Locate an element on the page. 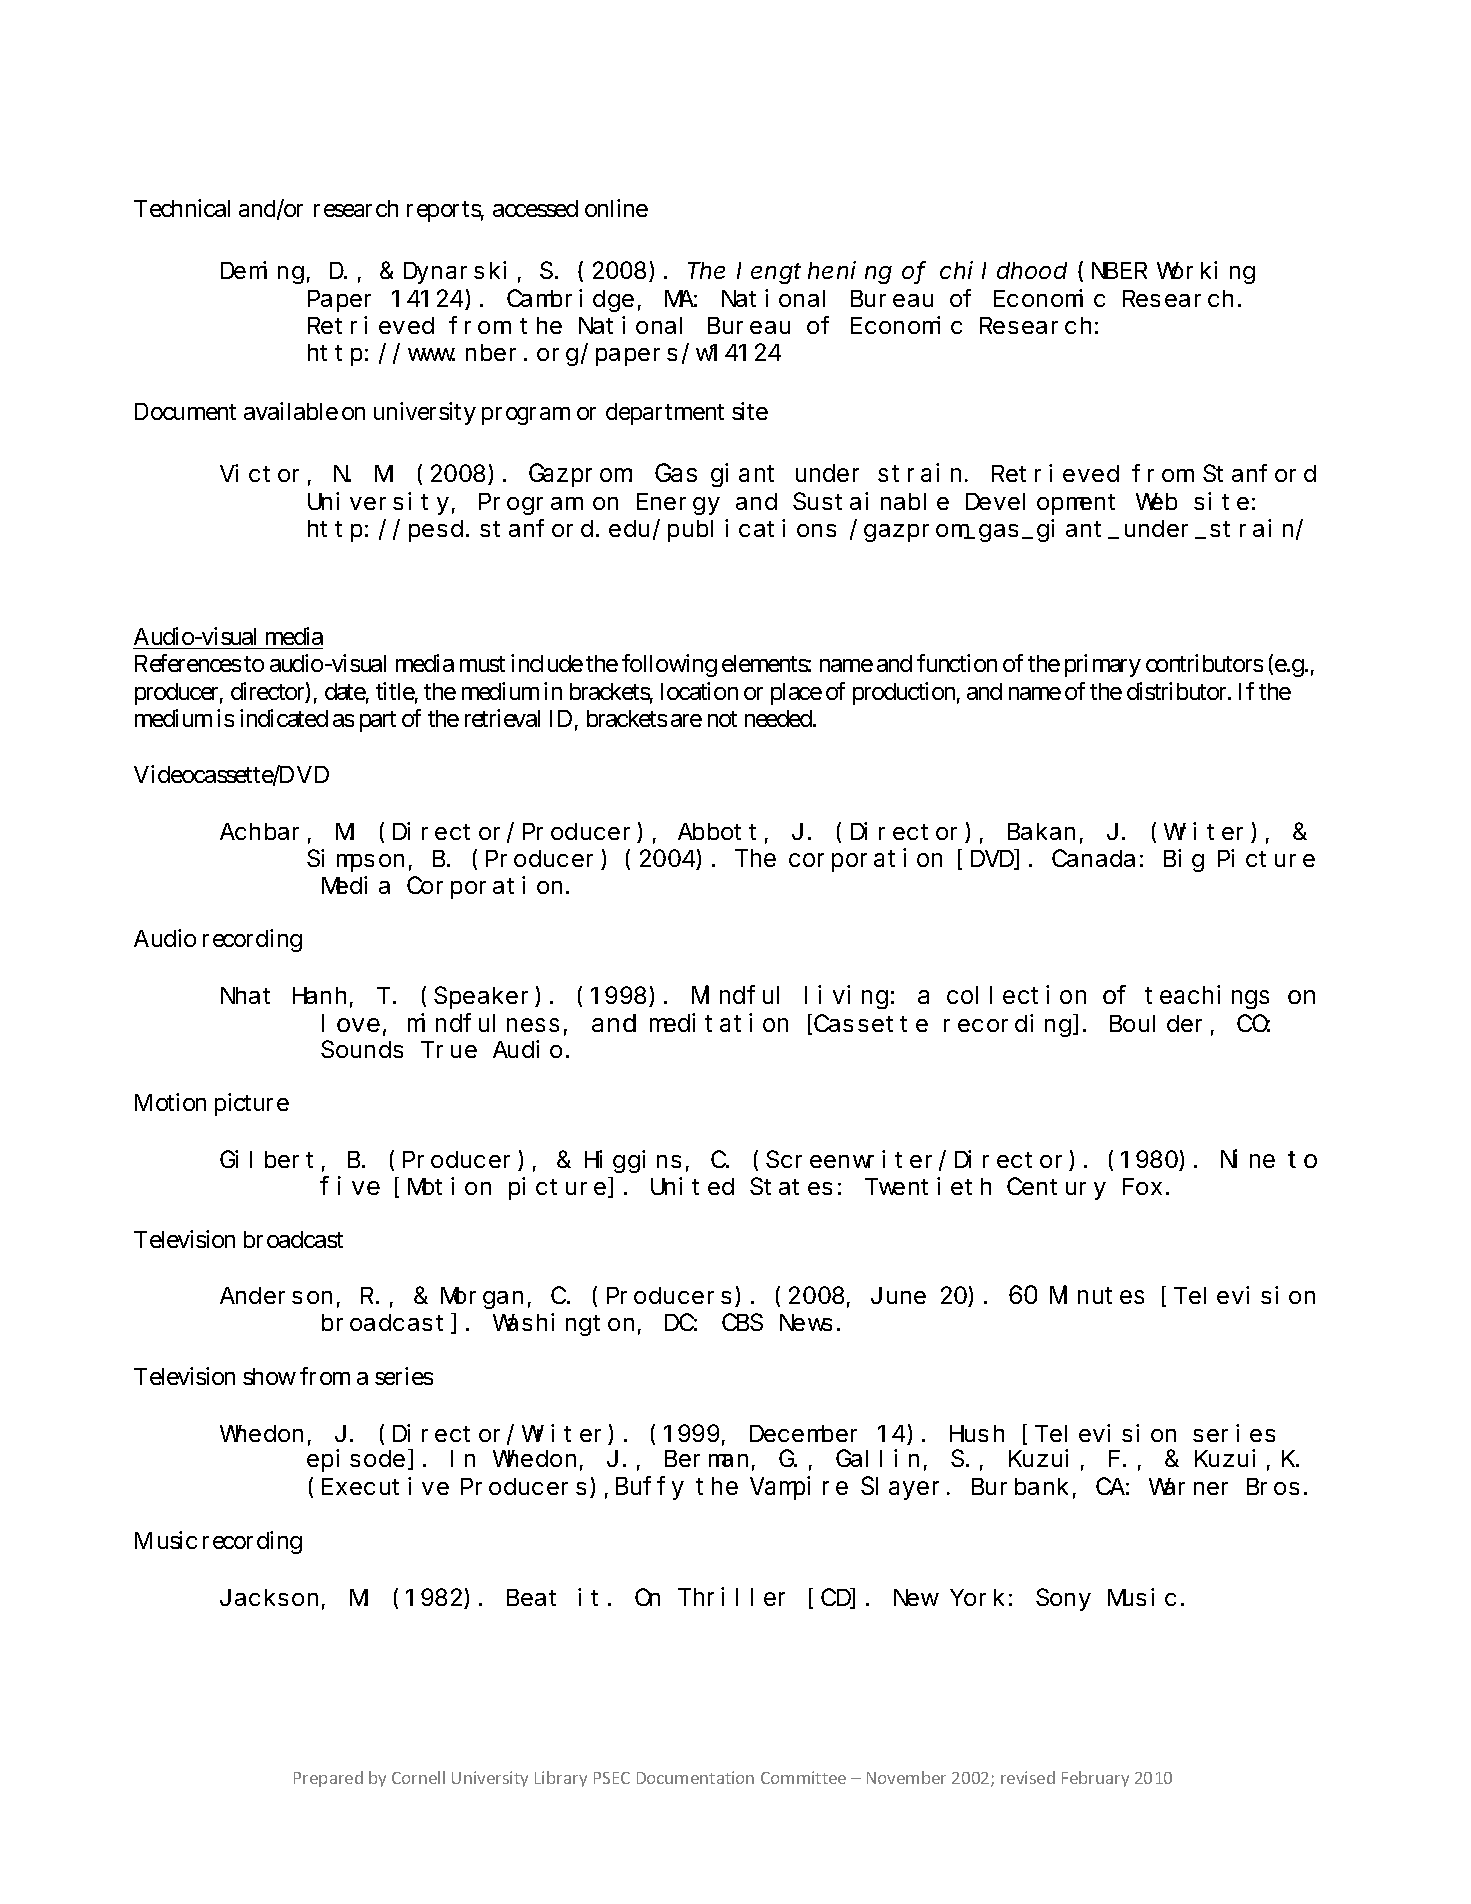 This image has height=1904, width=1471. February is located at coordinates (1095, 1779).
